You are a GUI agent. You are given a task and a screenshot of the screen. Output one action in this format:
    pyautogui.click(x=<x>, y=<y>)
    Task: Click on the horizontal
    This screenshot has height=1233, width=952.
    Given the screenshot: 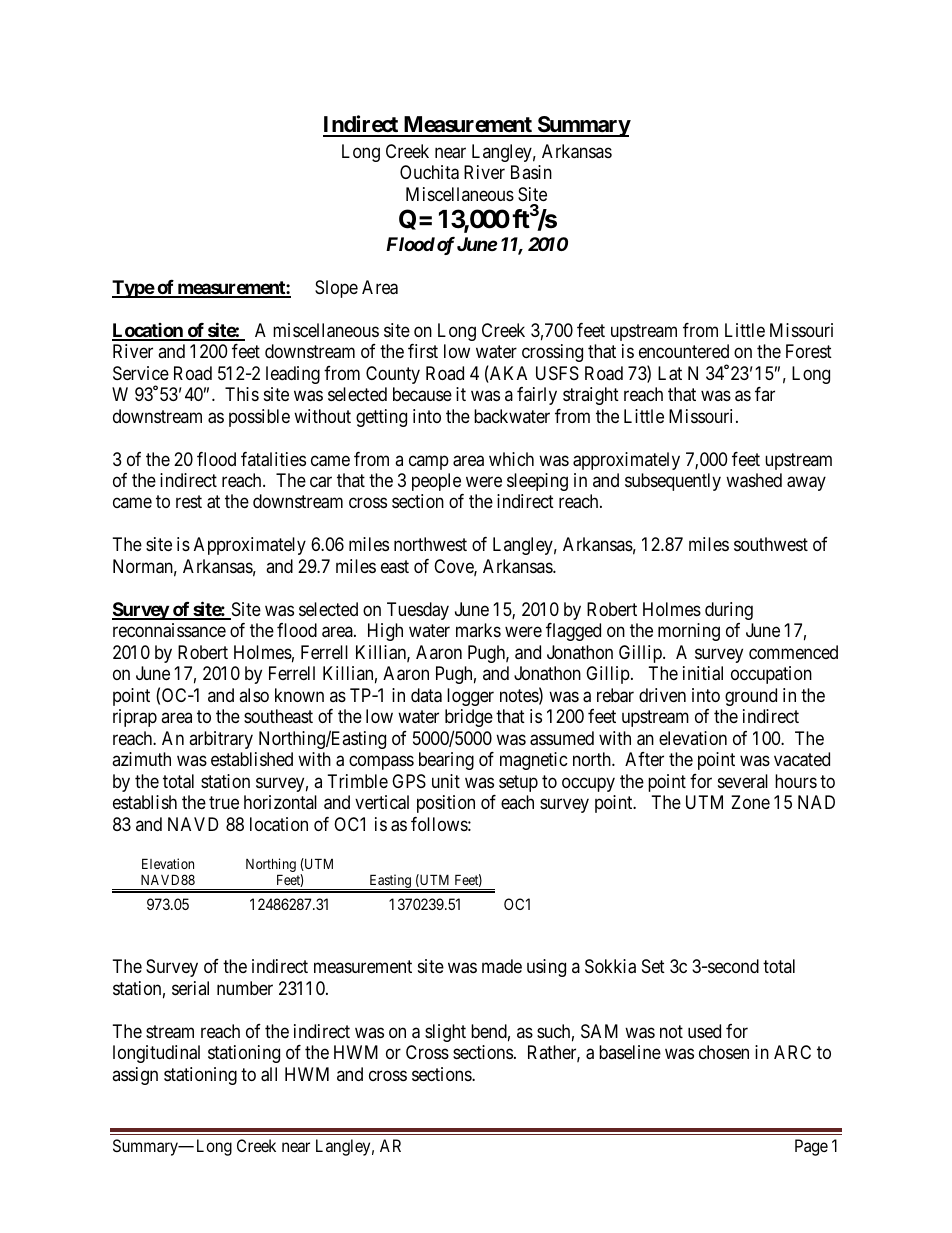 What is the action you would take?
    pyautogui.click(x=280, y=802)
